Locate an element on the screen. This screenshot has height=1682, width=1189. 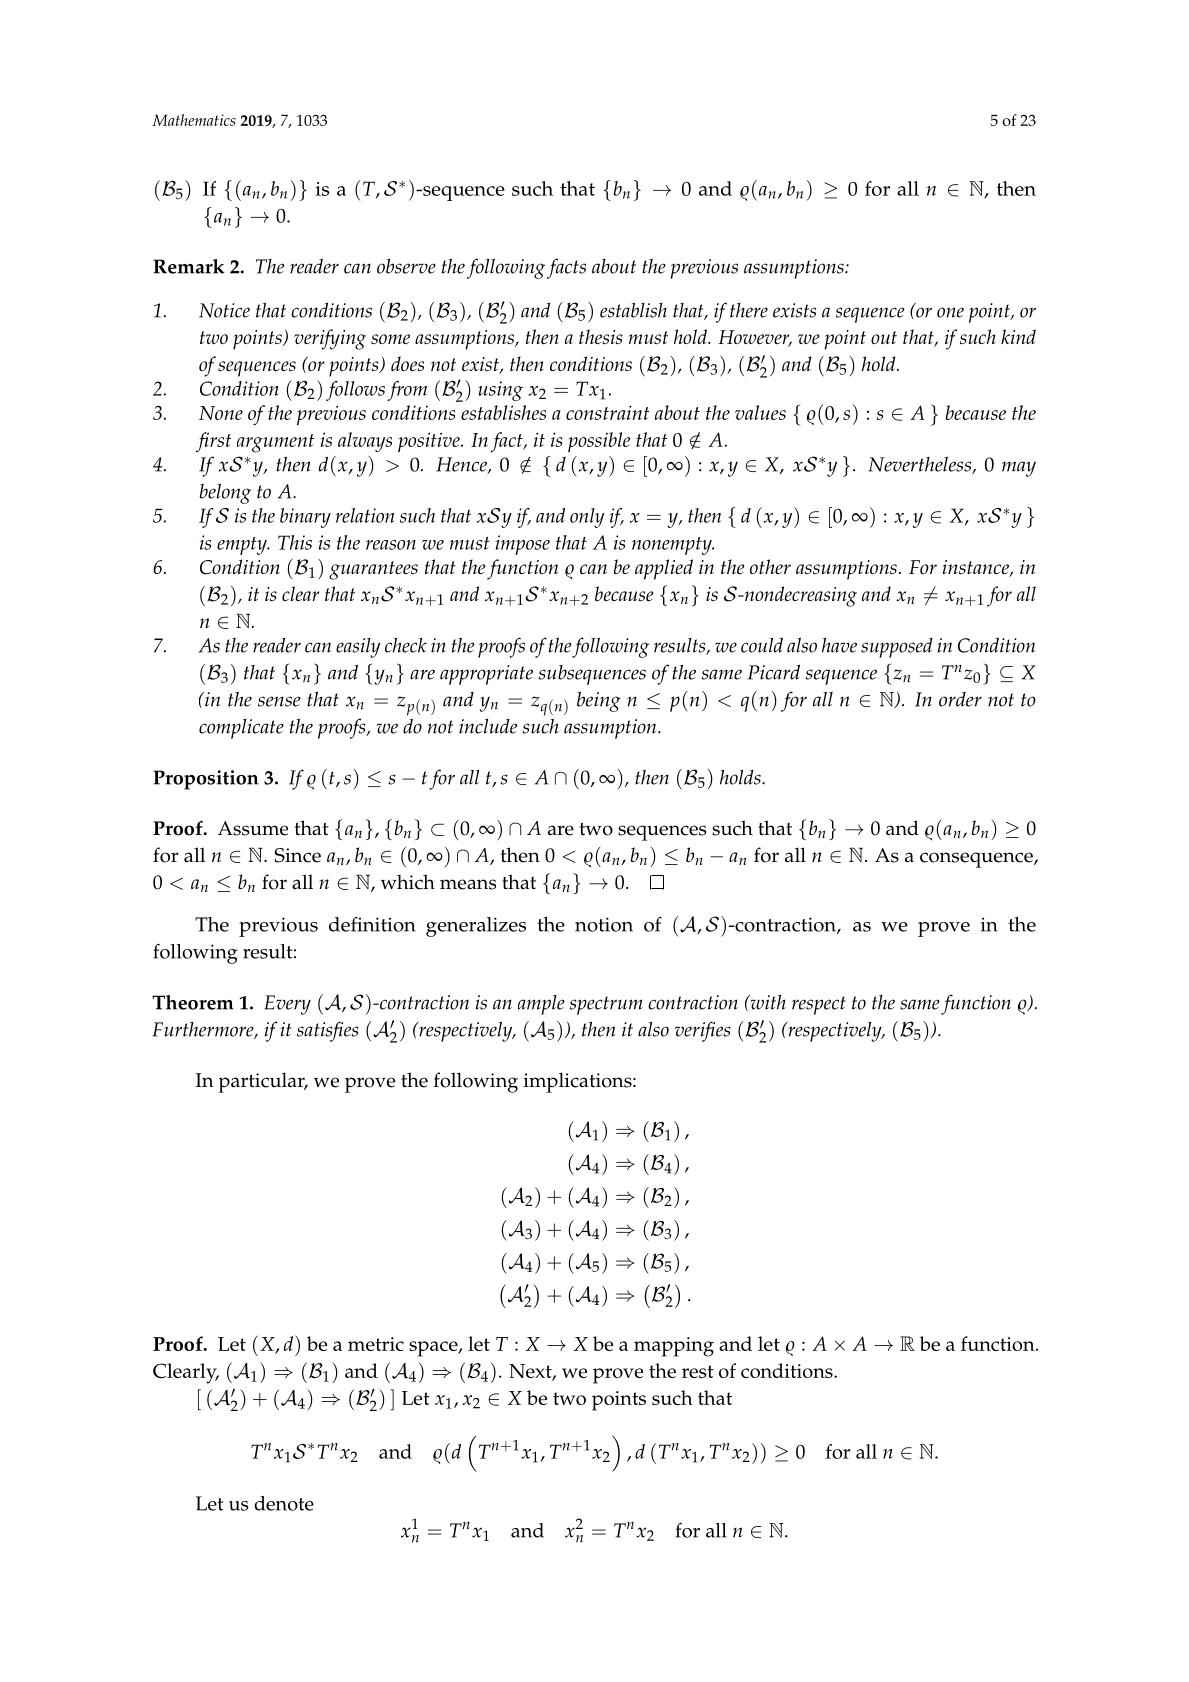
with is located at coordinates (767, 1002).
